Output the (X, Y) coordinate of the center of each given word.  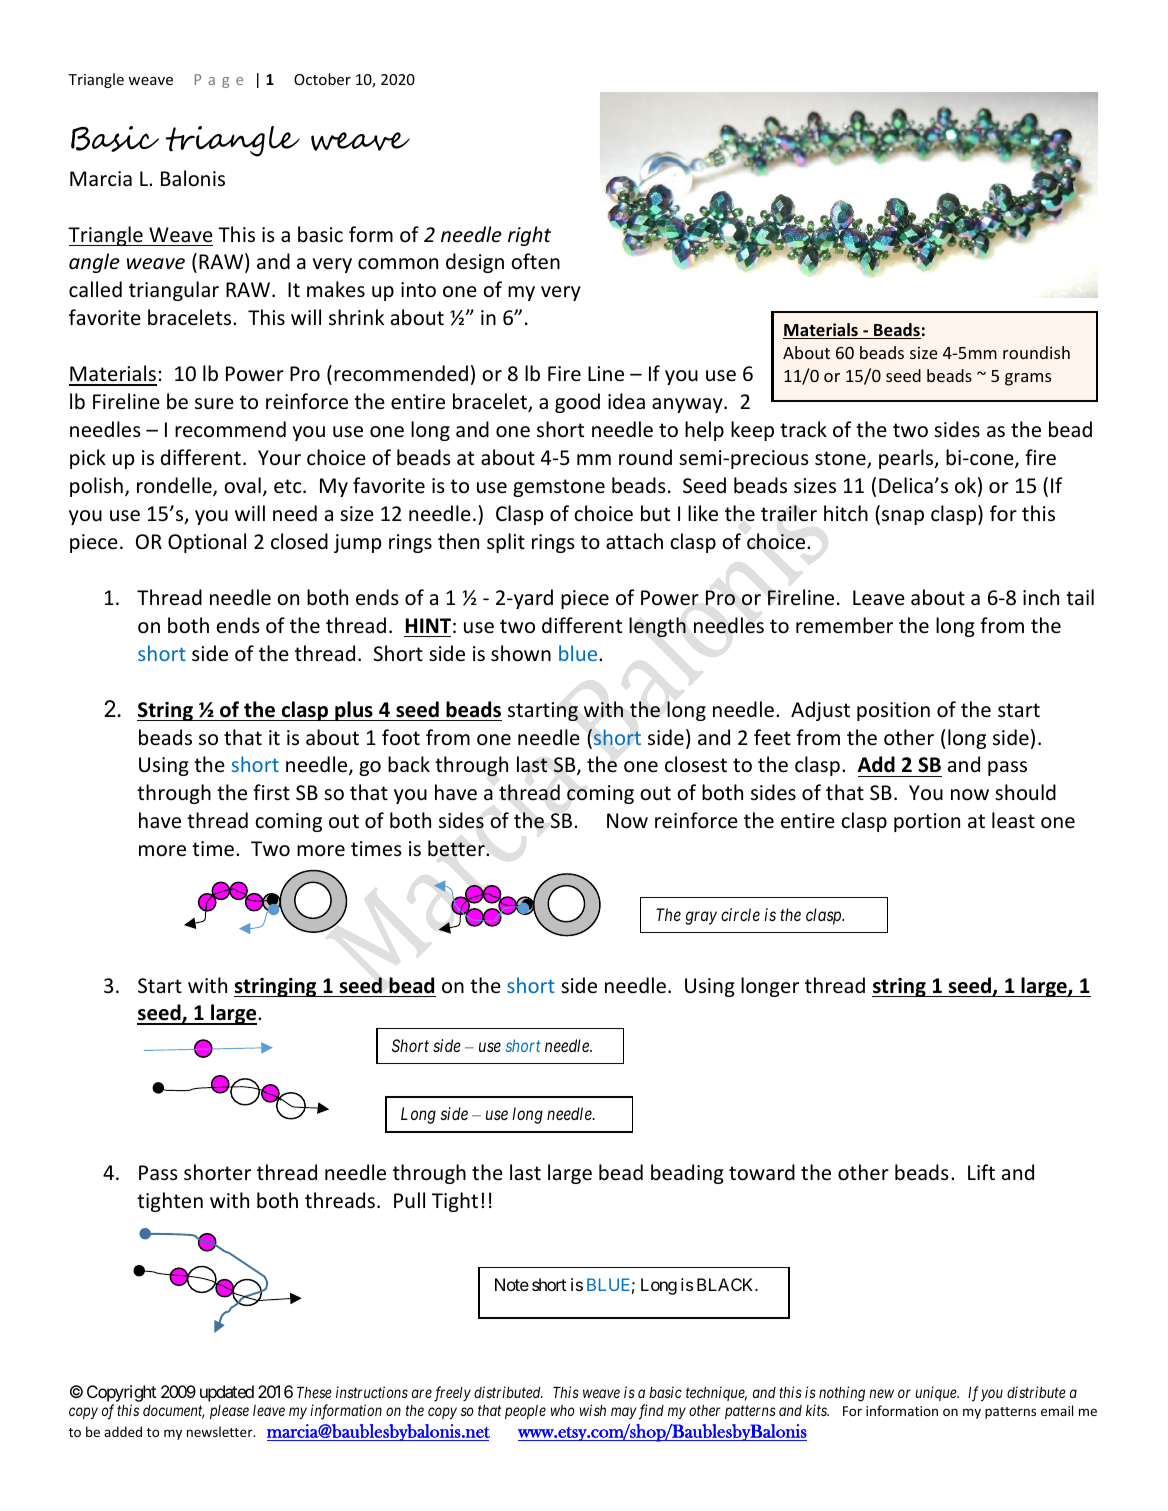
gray (701, 918)
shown (521, 653)
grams (1028, 379)
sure (214, 403)
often (535, 261)
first (271, 792)
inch (1041, 597)
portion (927, 822)
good (577, 403)
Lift (981, 1172)
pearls (907, 459)
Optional (207, 543)
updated (227, 1393)
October (322, 79)
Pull (409, 1200)
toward (762, 1172)
